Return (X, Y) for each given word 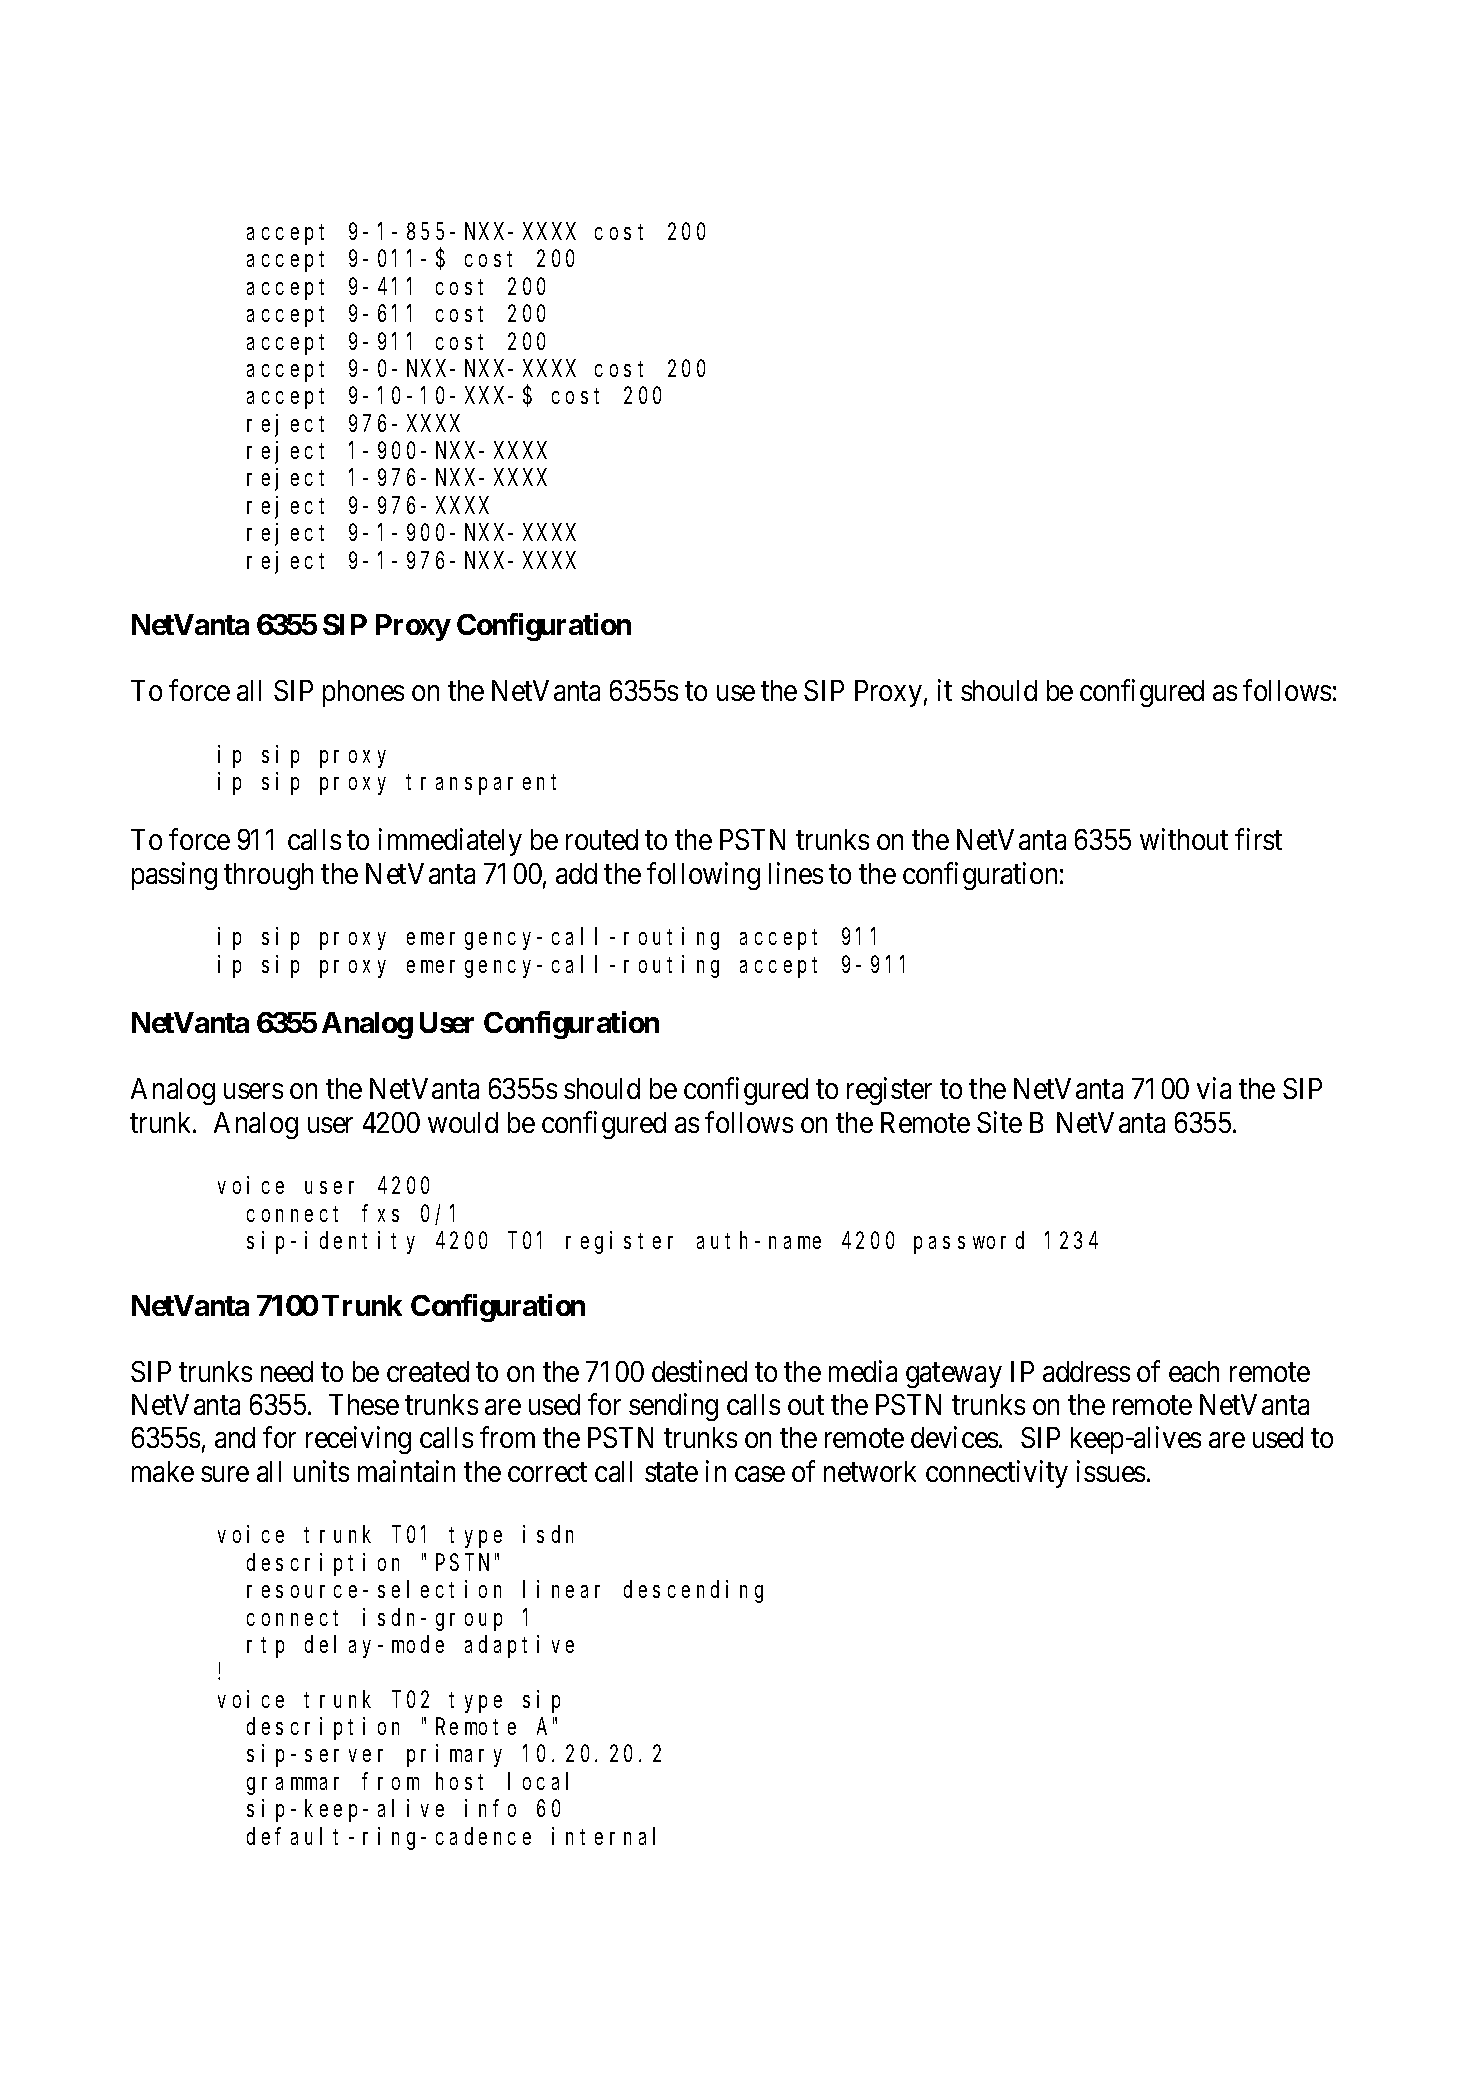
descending (693, 1591)
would (463, 1122)
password (969, 1243)
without (1184, 839)
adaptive (519, 1646)
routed (602, 839)
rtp (265, 1647)
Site (999, 1122)
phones (363, 693)
